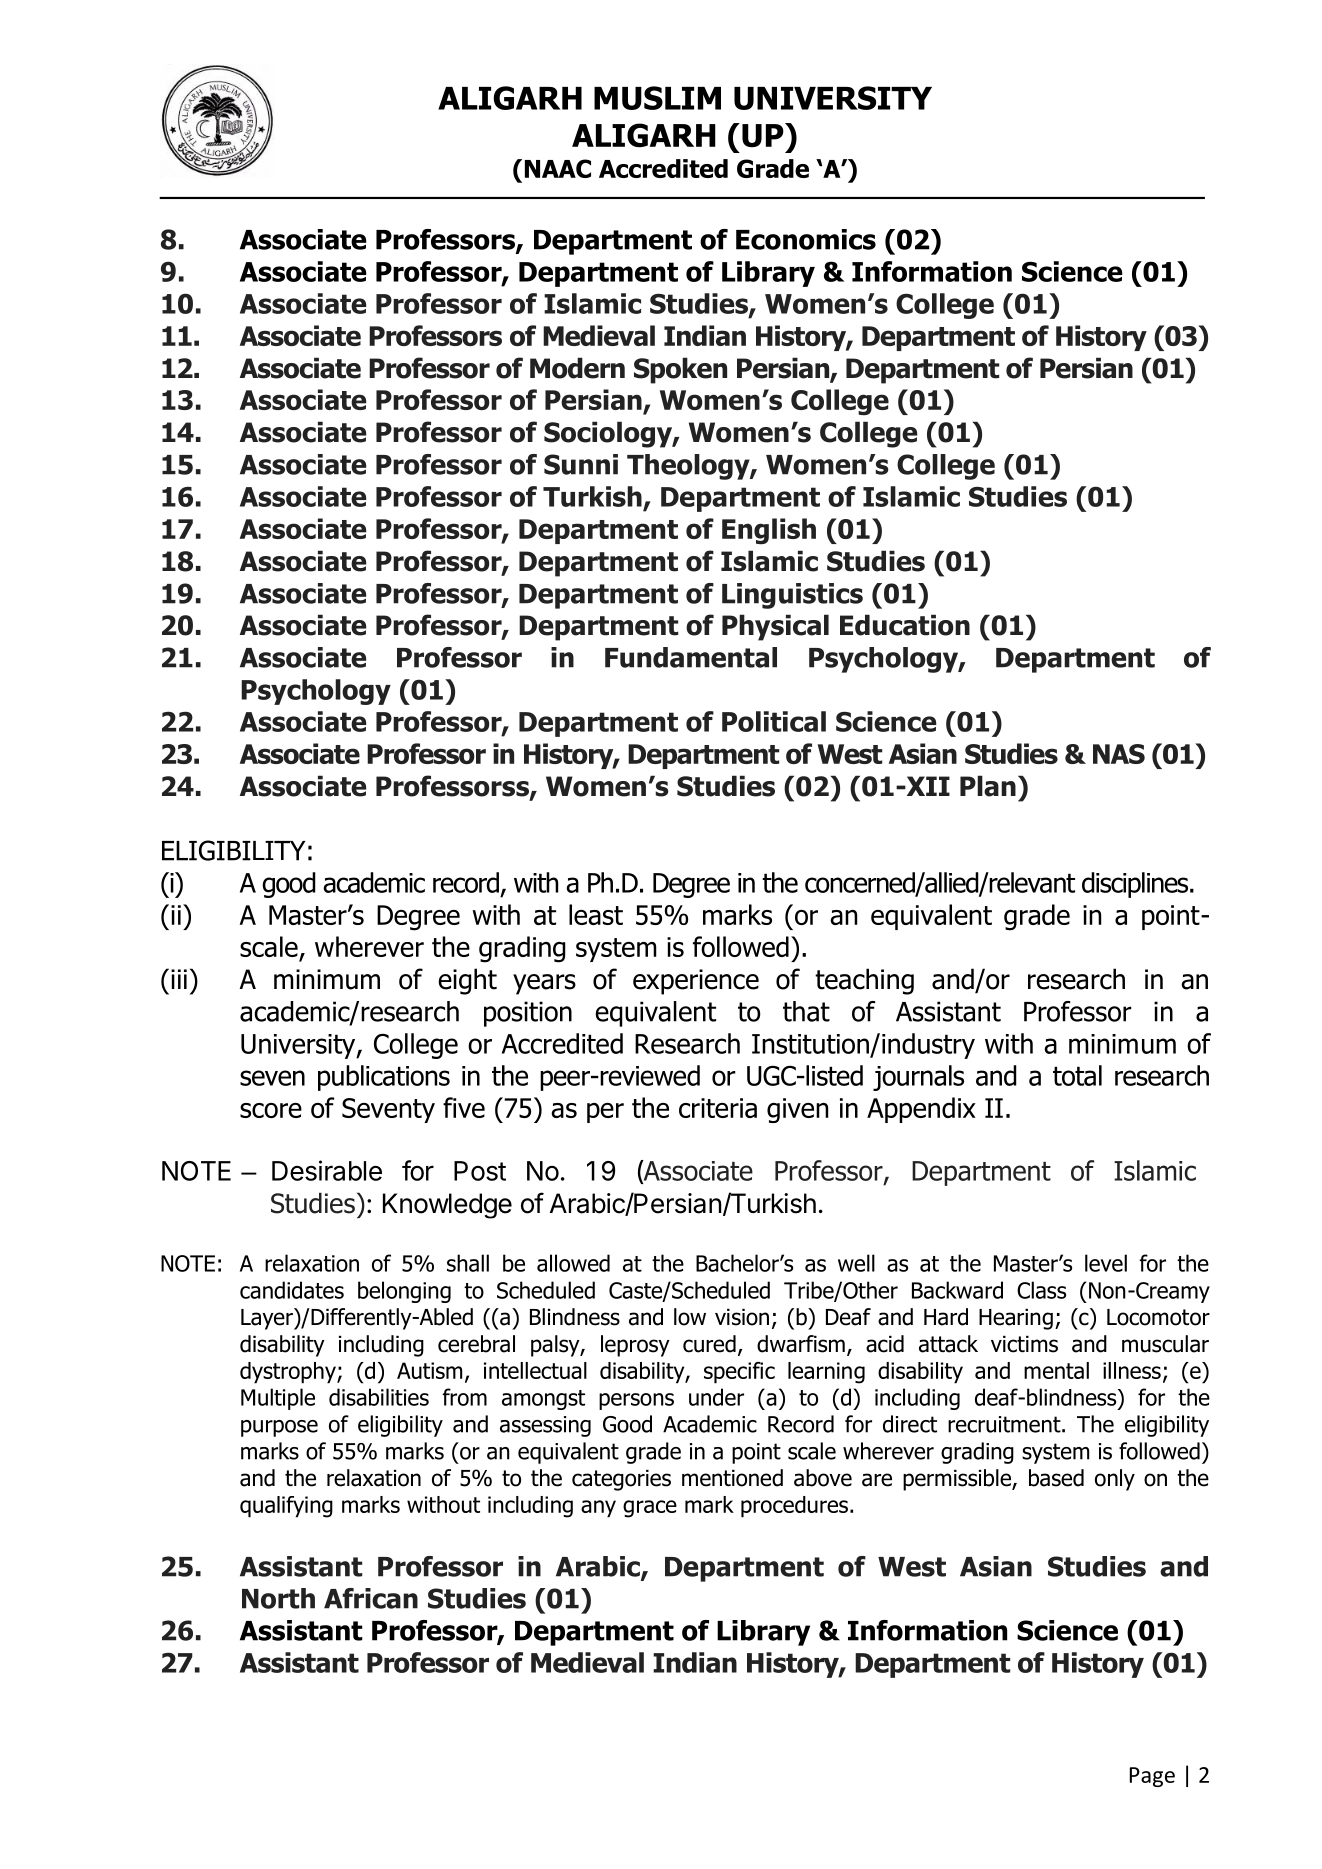 The width and height of the document is (1322, 1869). What do you see at coordinates (179, 979) in the document?
I see `iii` at bounding box center [179, 979].
